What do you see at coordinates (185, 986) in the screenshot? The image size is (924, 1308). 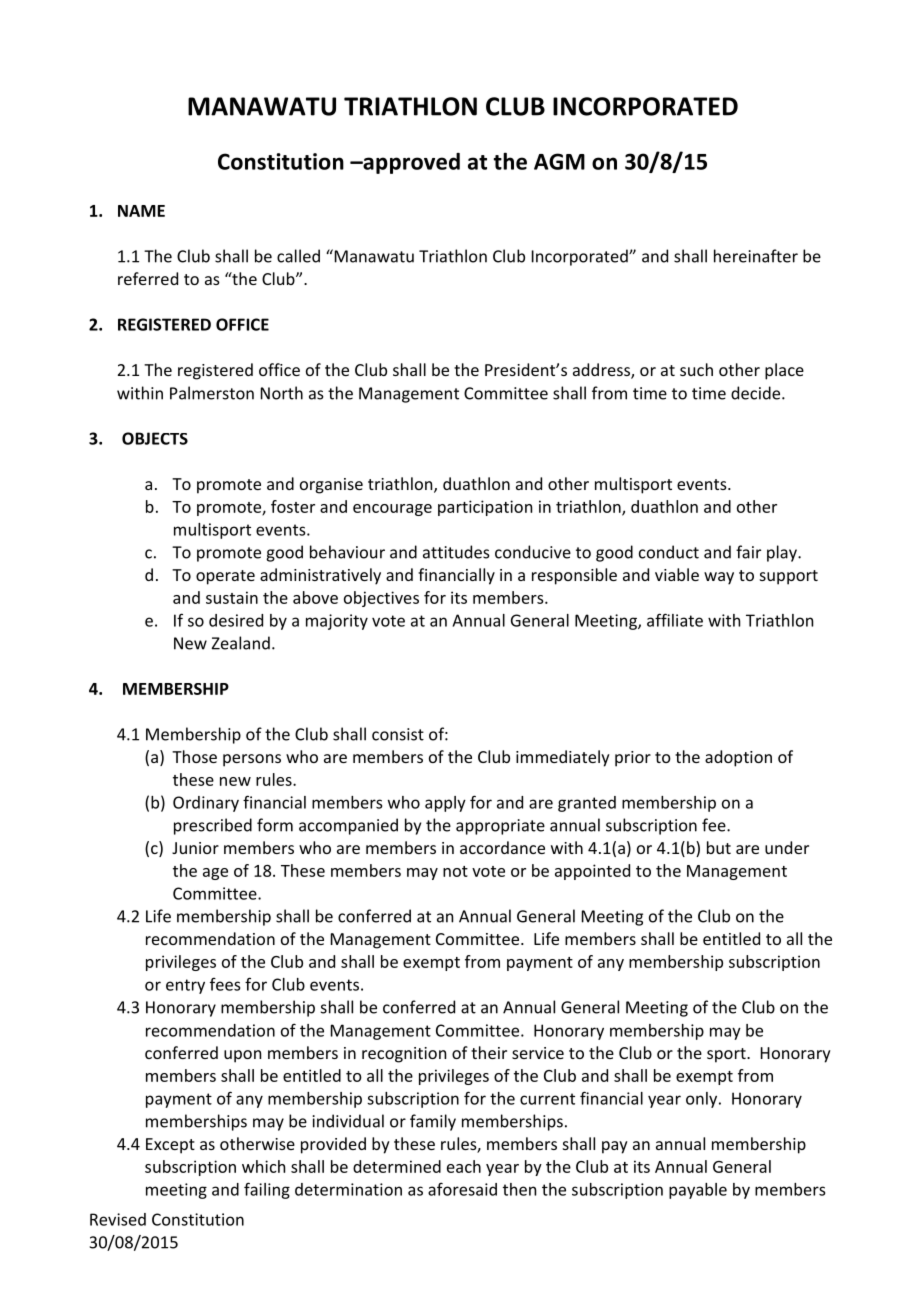 I see `entry` at bounding box center [185, 986].
